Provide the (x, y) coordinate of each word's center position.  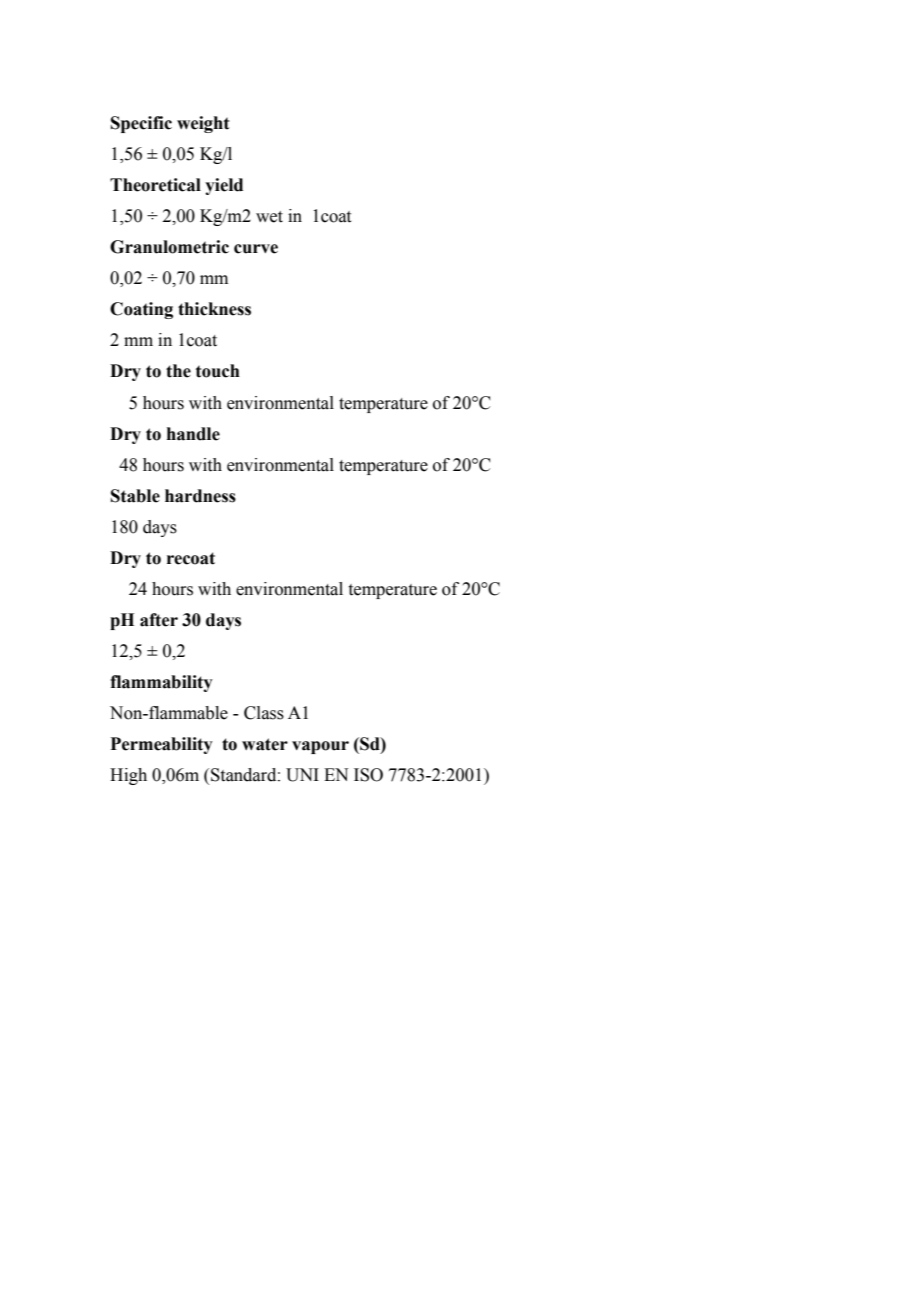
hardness (200, 496)
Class (264, 713)
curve (256, 249)
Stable (135, 496)
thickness (214, 309)
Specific (141, 124)
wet (269, 217)
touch (218, 371)
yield (224, 186)
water (265, 744)
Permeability (161, 745)
